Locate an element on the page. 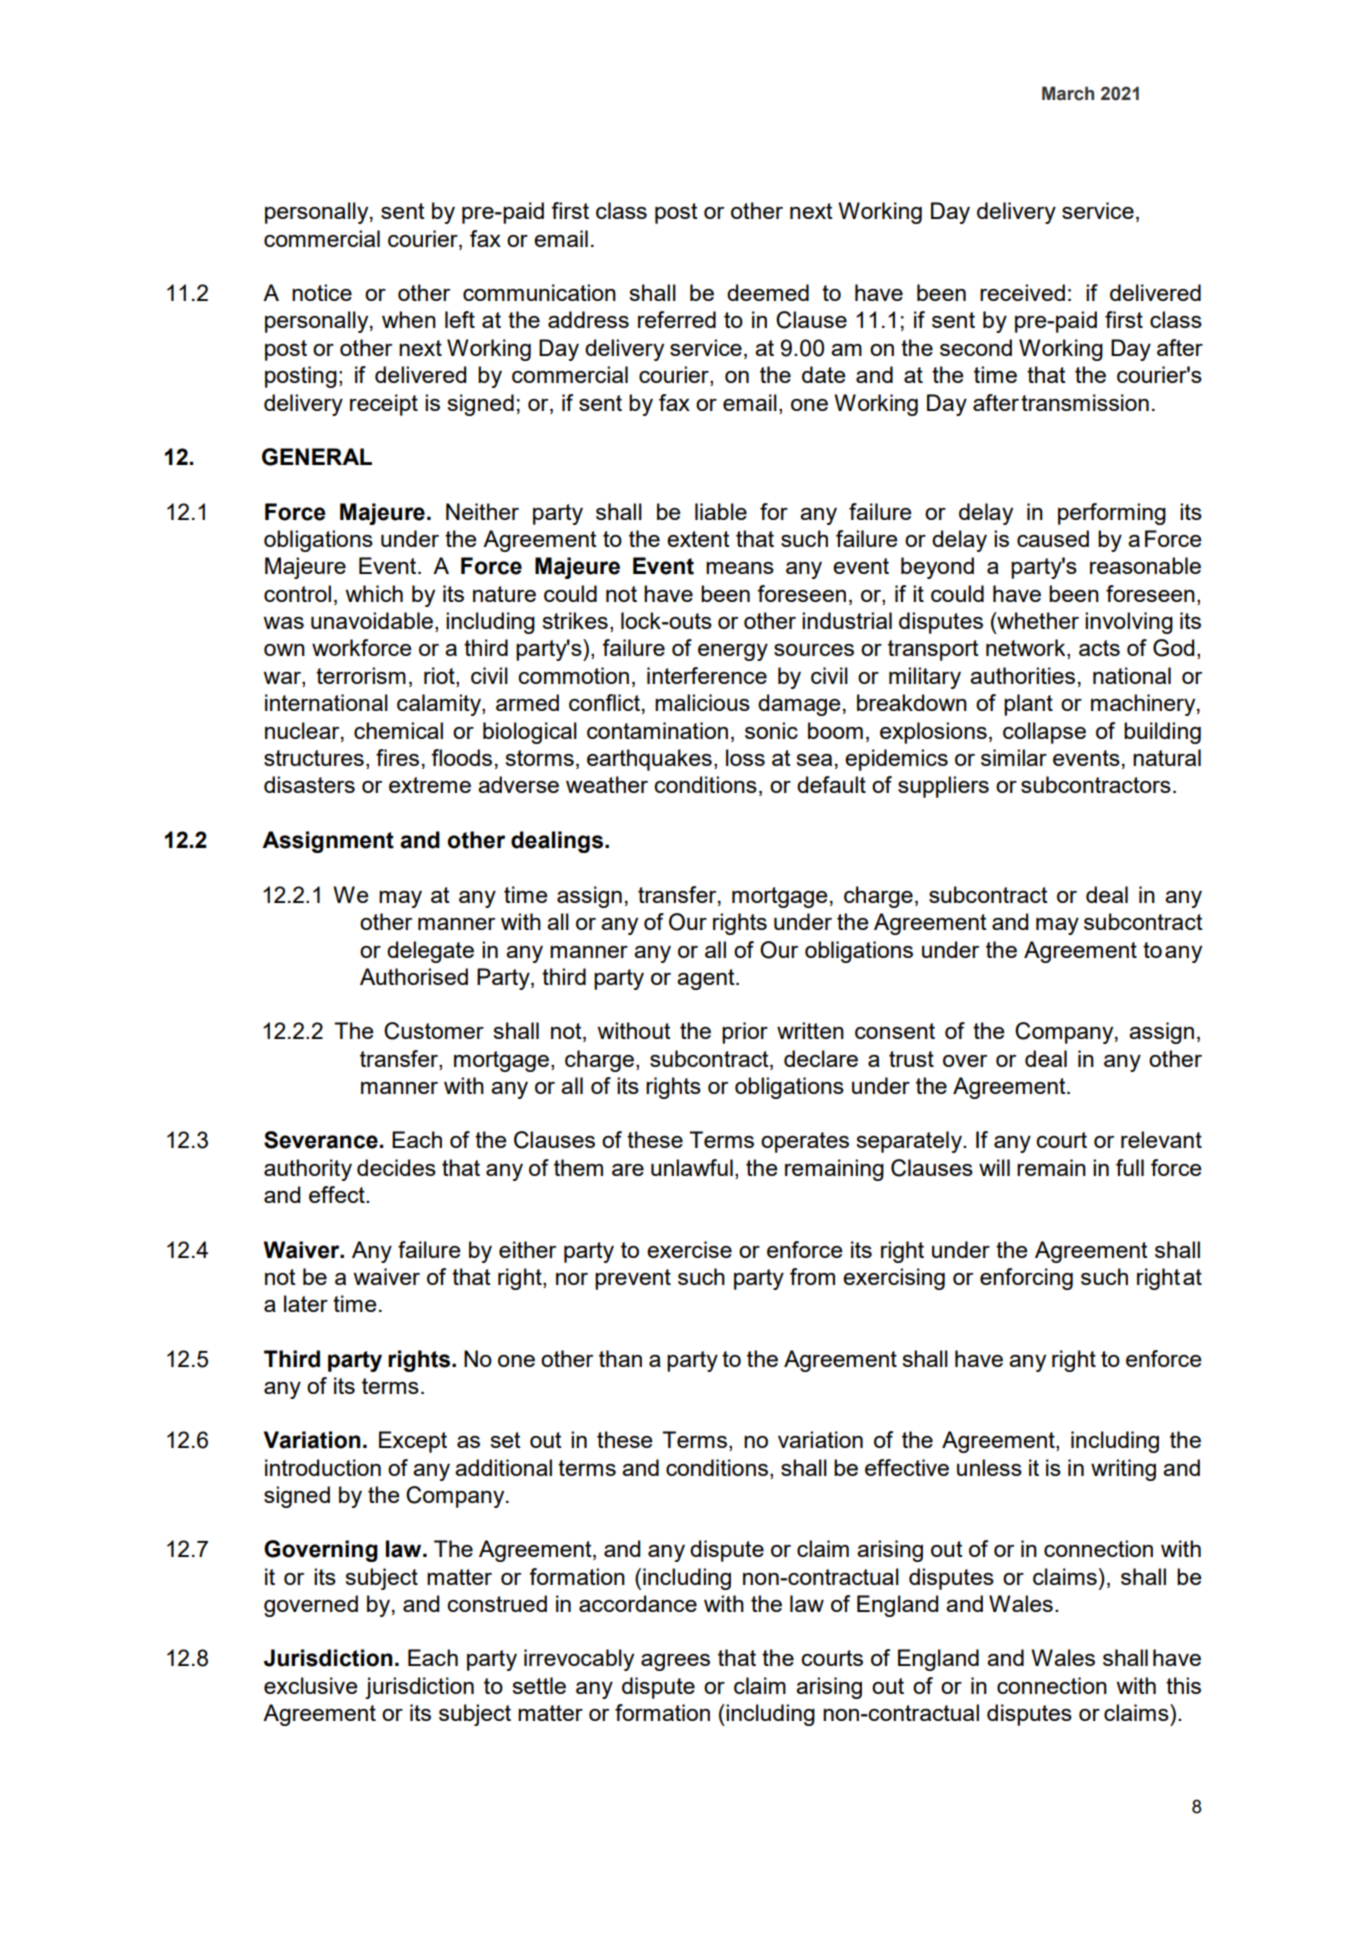 This page has width=1367, height=1933. unlawful is located at coordinates (692, 1167).
